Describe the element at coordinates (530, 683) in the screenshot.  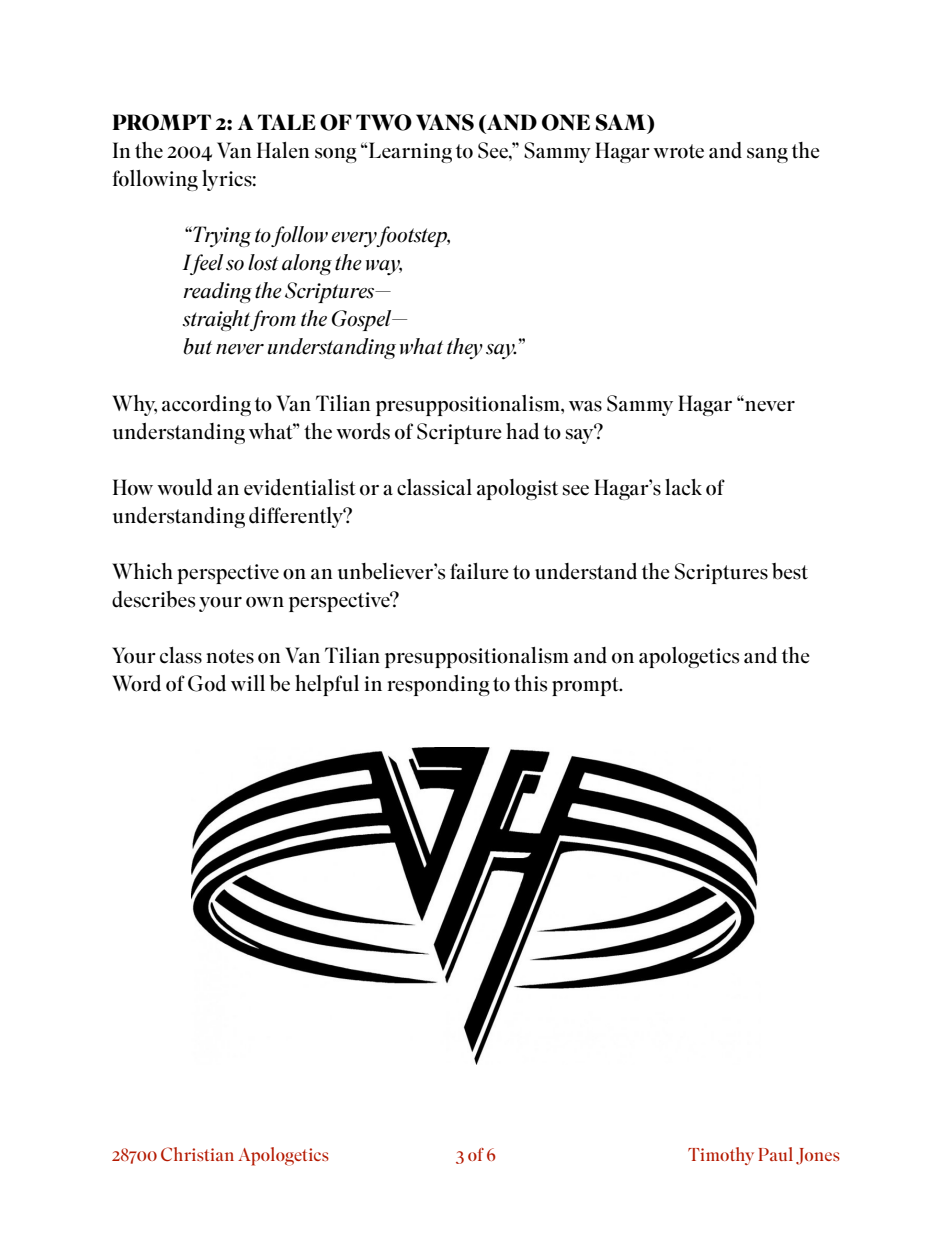
I see `this` at that location.
